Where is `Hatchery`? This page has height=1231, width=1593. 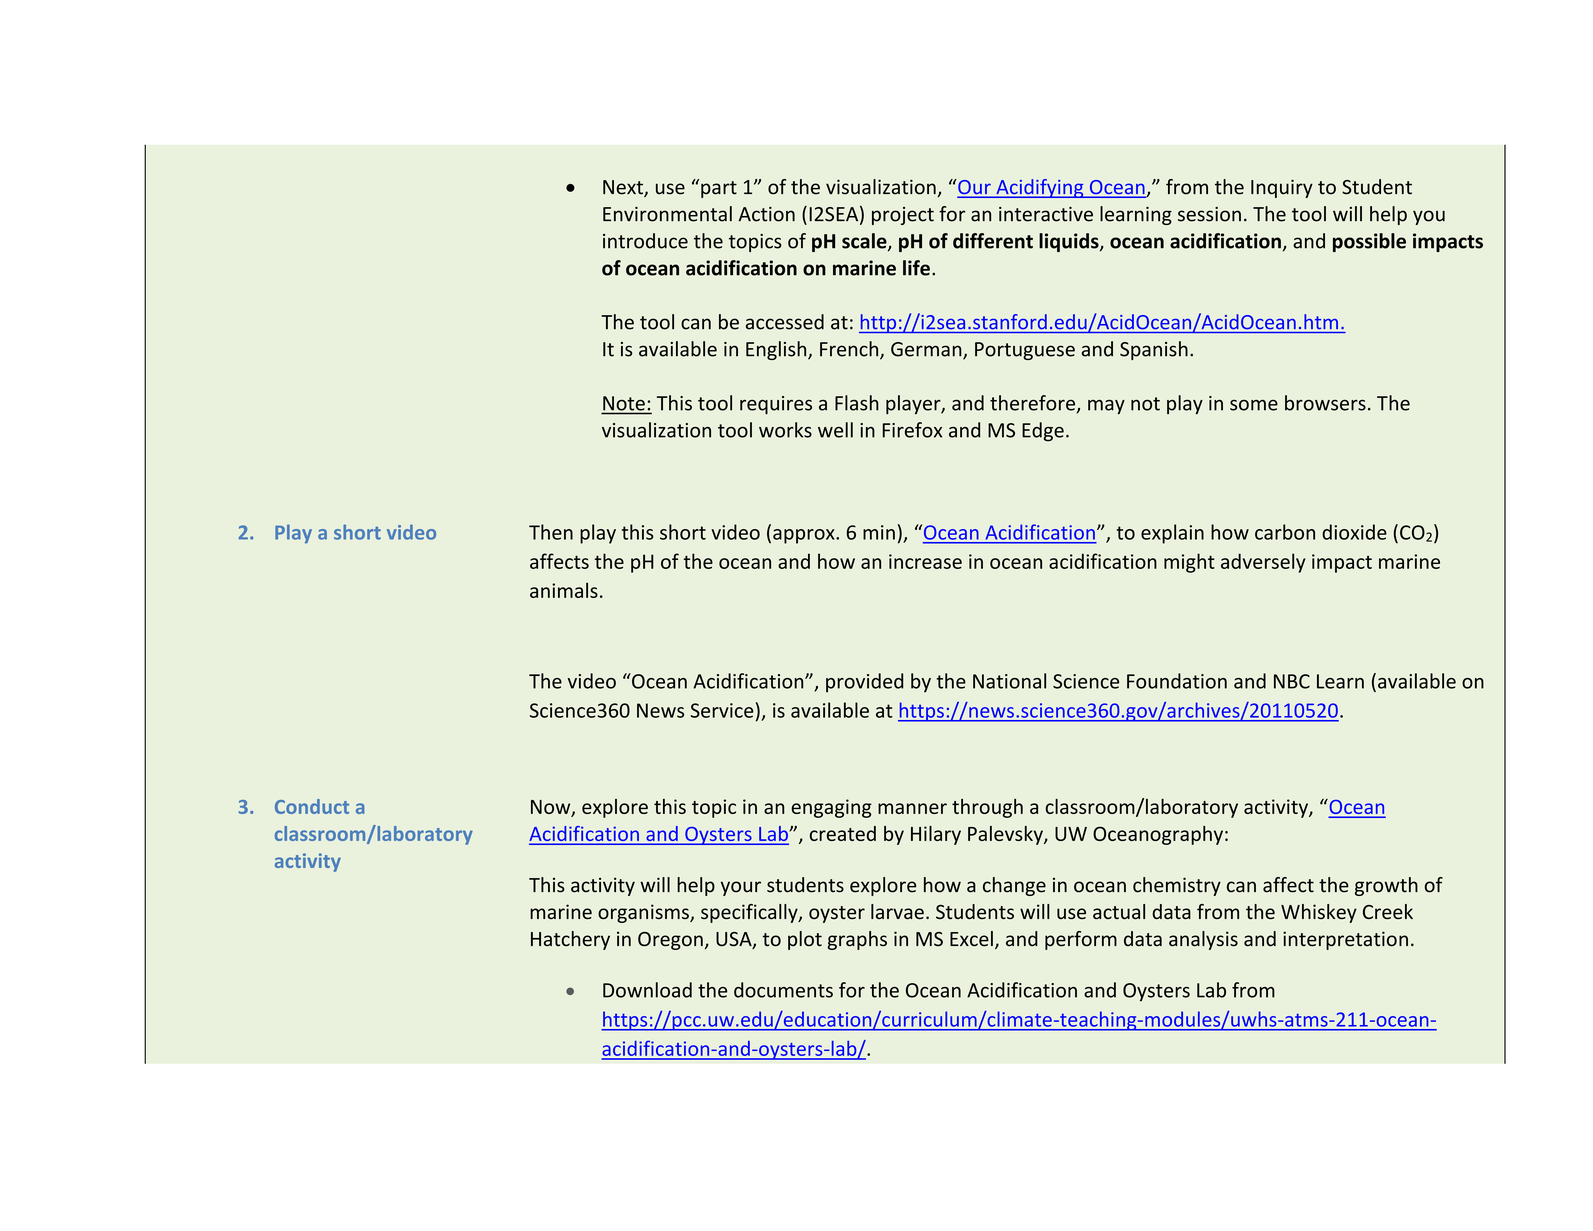
Hatchery is located at coordinates (570, 940).
